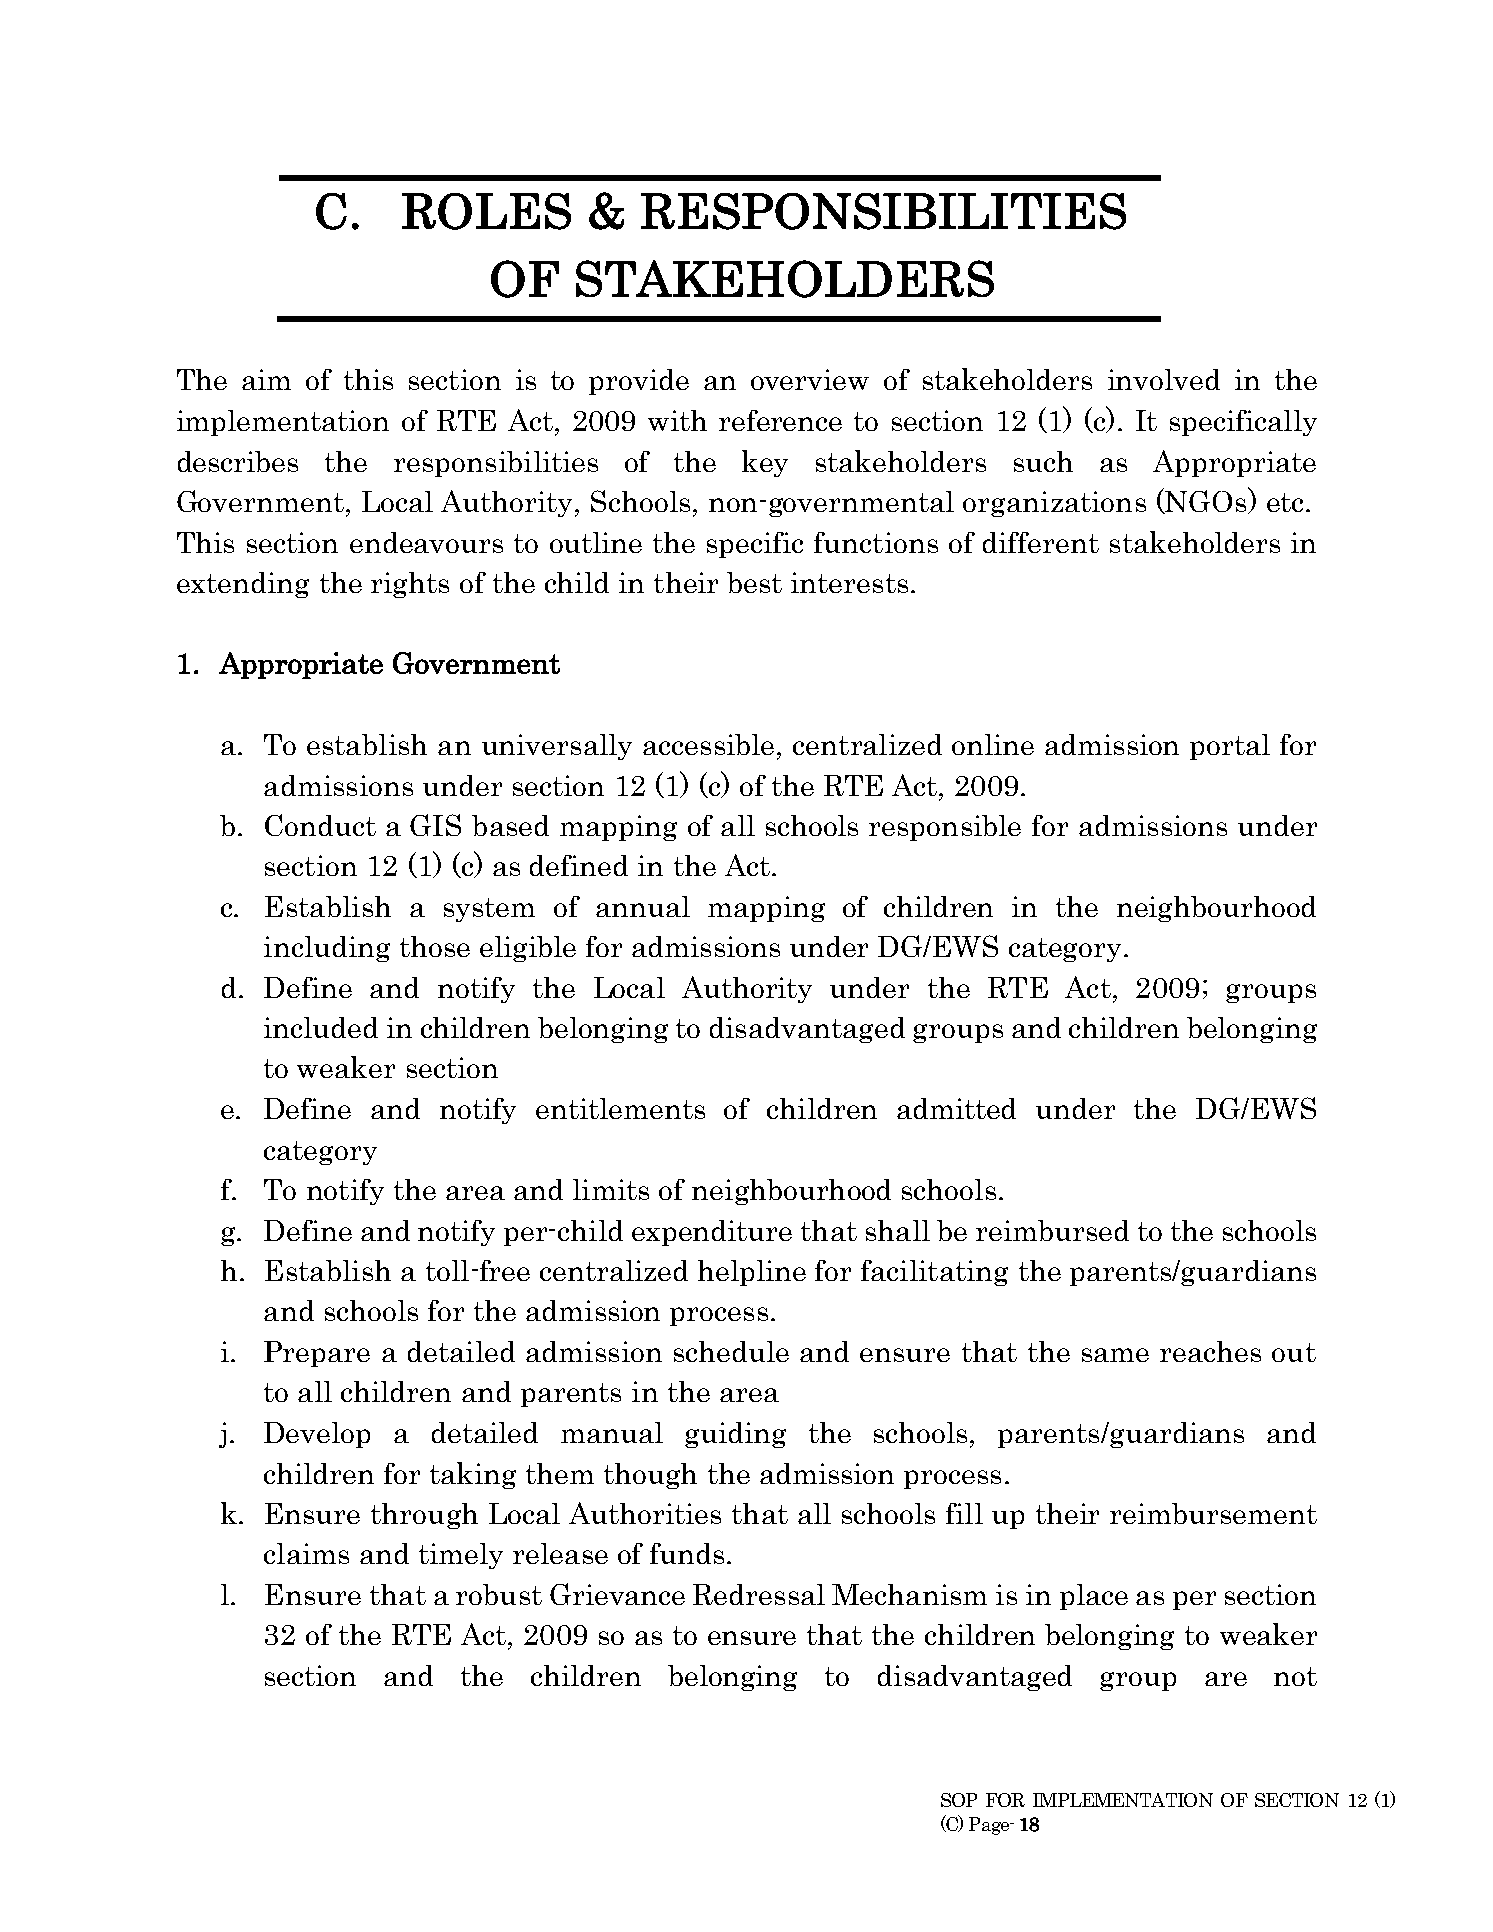  Describe the element at coordinates (499, 1594) in the document. I see `robust` at that location.
